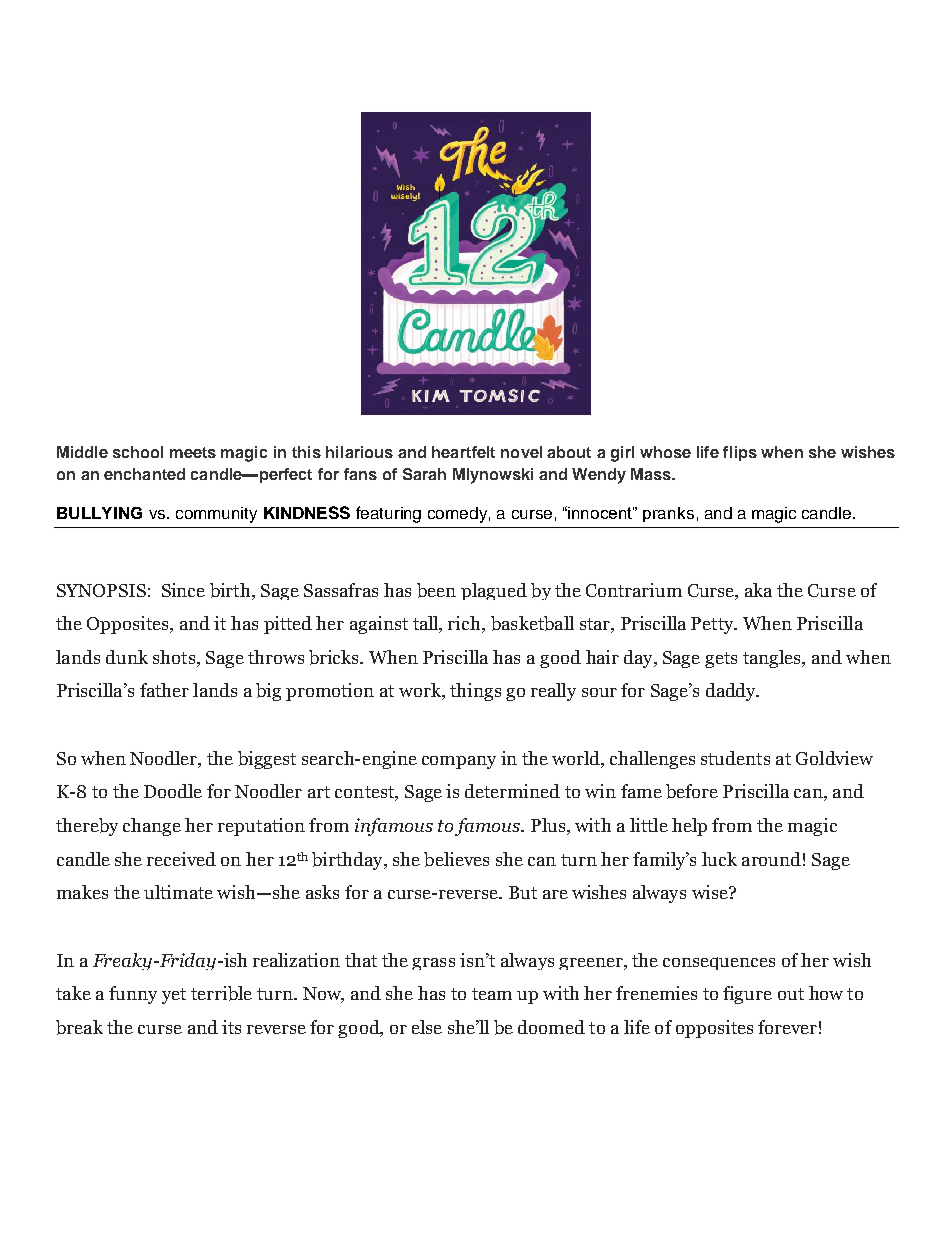 The image size is (952, 1233). Describe the element at coordinates (747, 995) in the screenshot. I see `figure` at that location.
